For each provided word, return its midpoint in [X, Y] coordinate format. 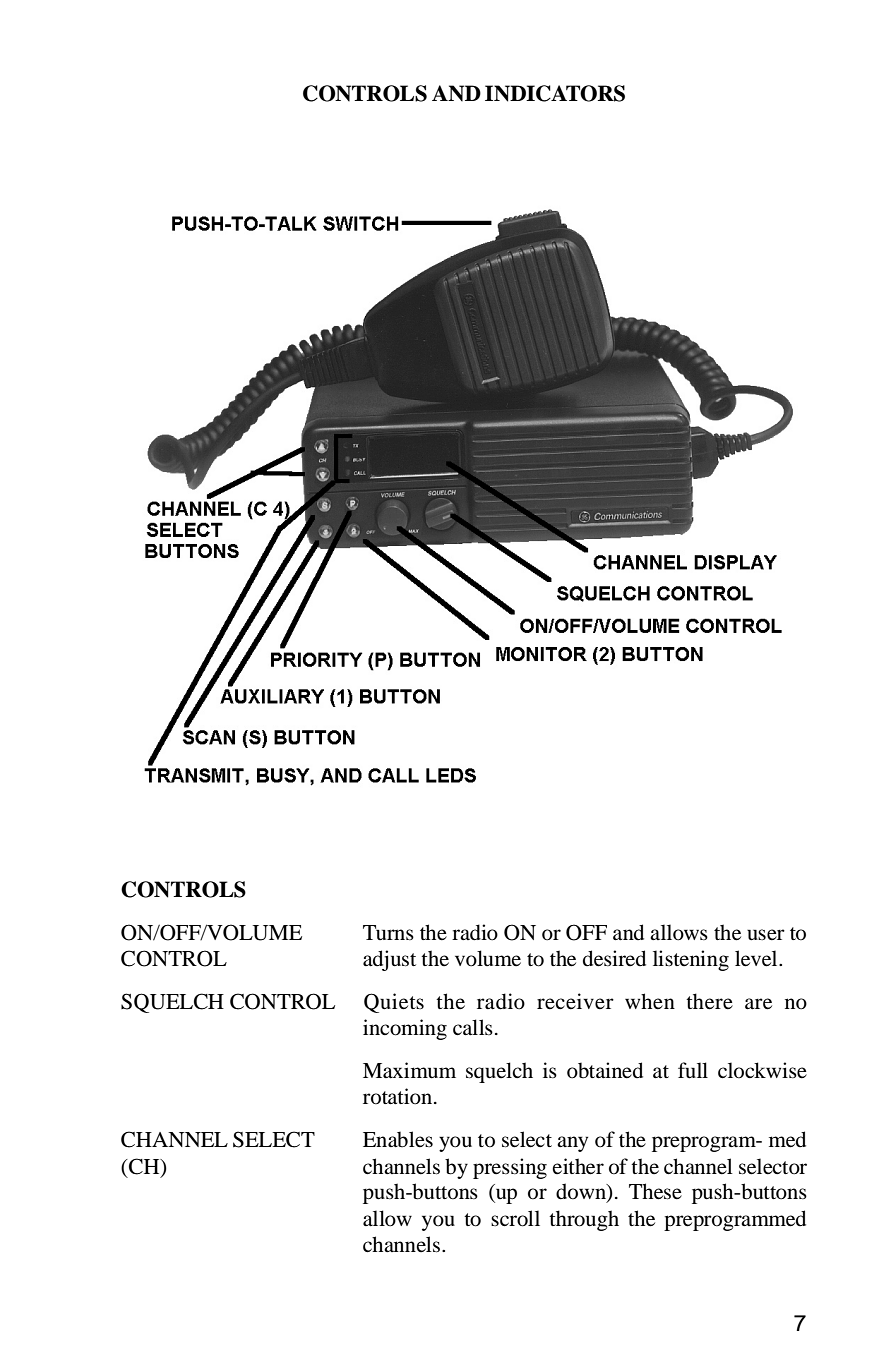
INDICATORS [555, 93]
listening [691, 960]
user [766, 935]
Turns [388, 932]
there [709, 1001]
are [758, 1004]
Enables [398, 1139]
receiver [575, 1001]
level [757, 958]
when [650, 1001]
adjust [389, 960]
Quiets [394, 1003]
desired [614, 958]
